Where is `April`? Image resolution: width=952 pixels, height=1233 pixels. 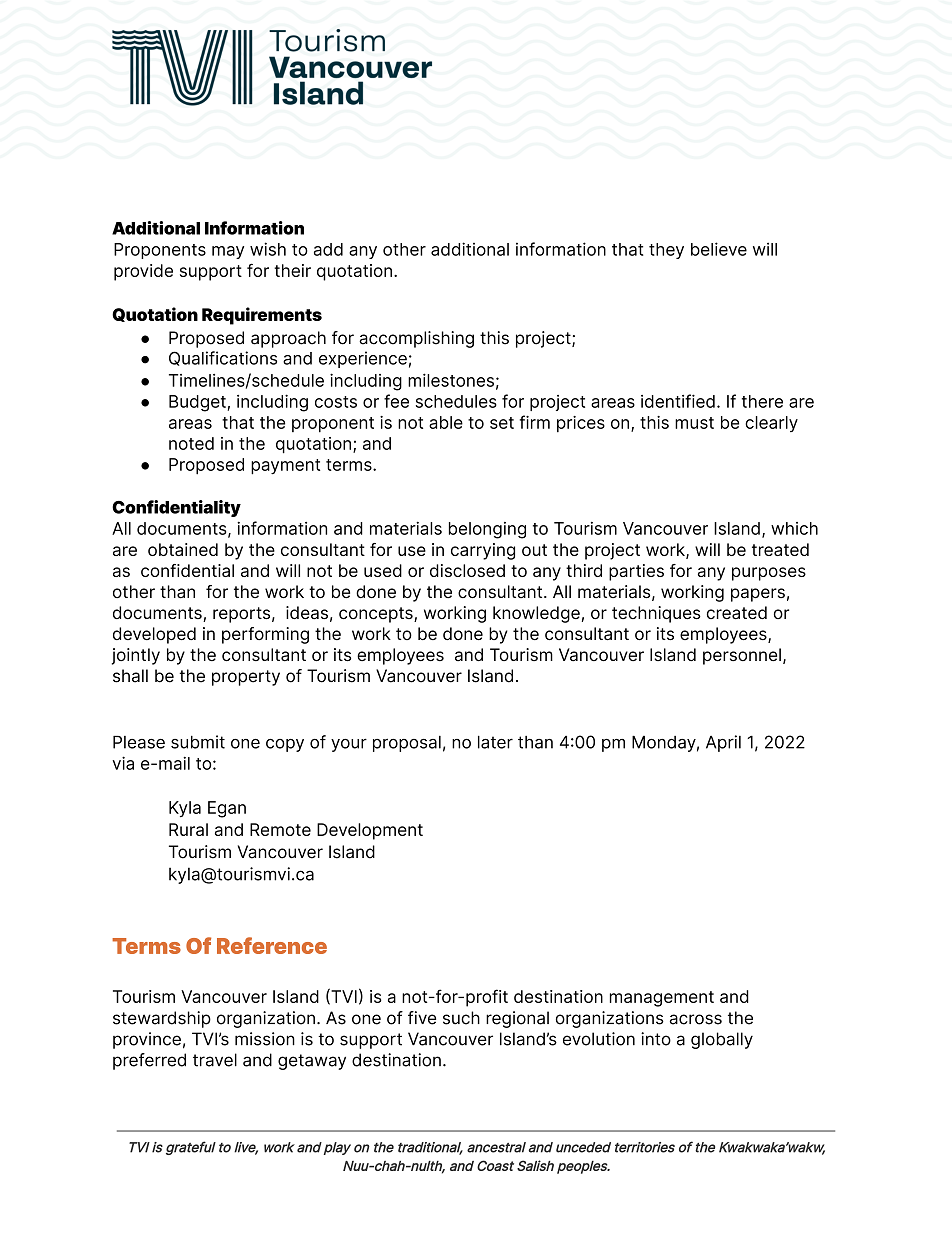 April is located at coordinates (723, 743).
